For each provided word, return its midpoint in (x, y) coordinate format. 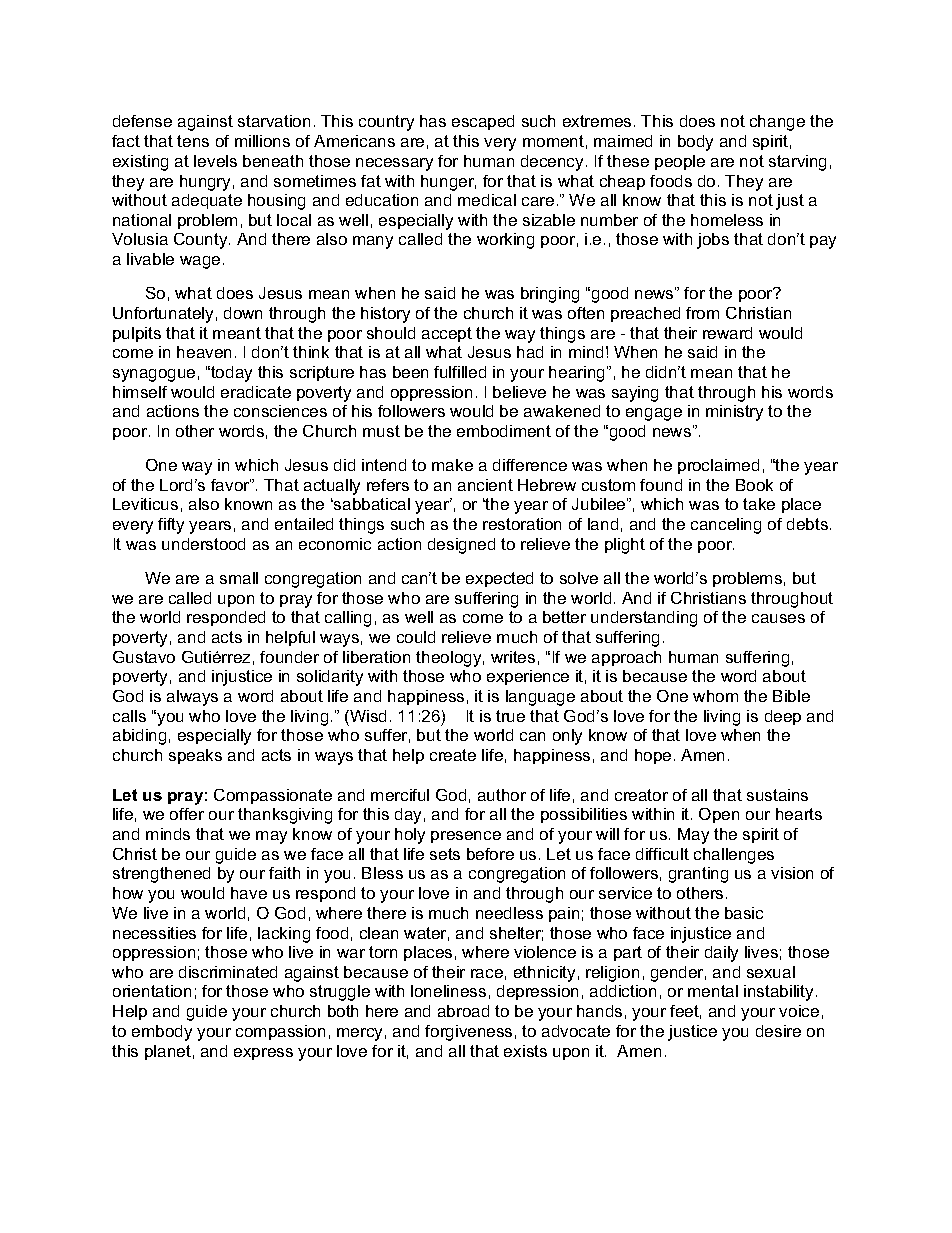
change (777, 123)
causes (778, 618)
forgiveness (468, 1033)
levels (215, 161)
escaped (483, 122)
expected (499, 579)
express (263, 1054)
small (239, 578)
